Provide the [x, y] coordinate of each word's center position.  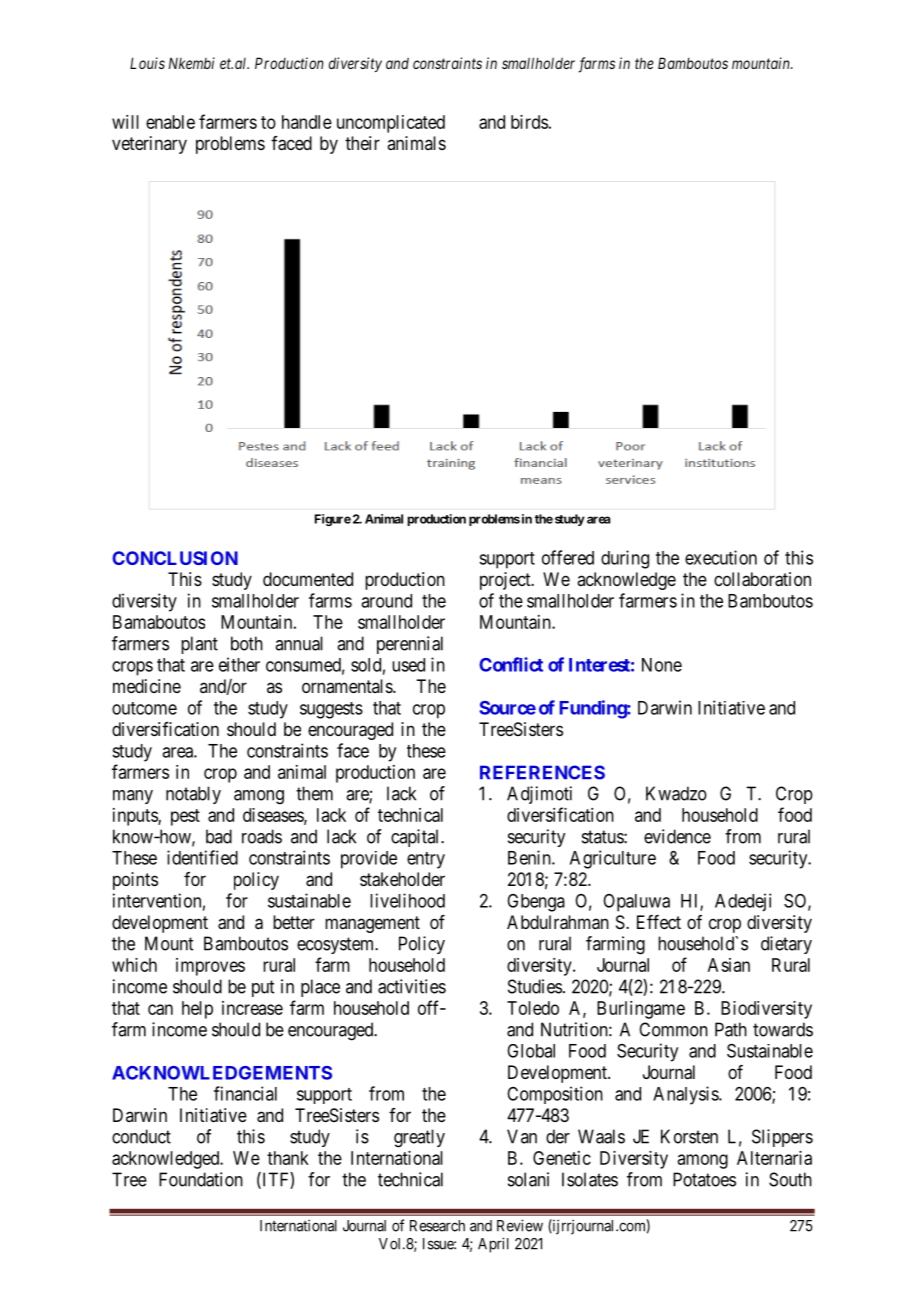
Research [437, 1226]
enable [170, 122]
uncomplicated [391, 124]
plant [199, 645]
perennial [410, 645]
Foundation [201, 1179]
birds [529, 122]
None [662, 665]
